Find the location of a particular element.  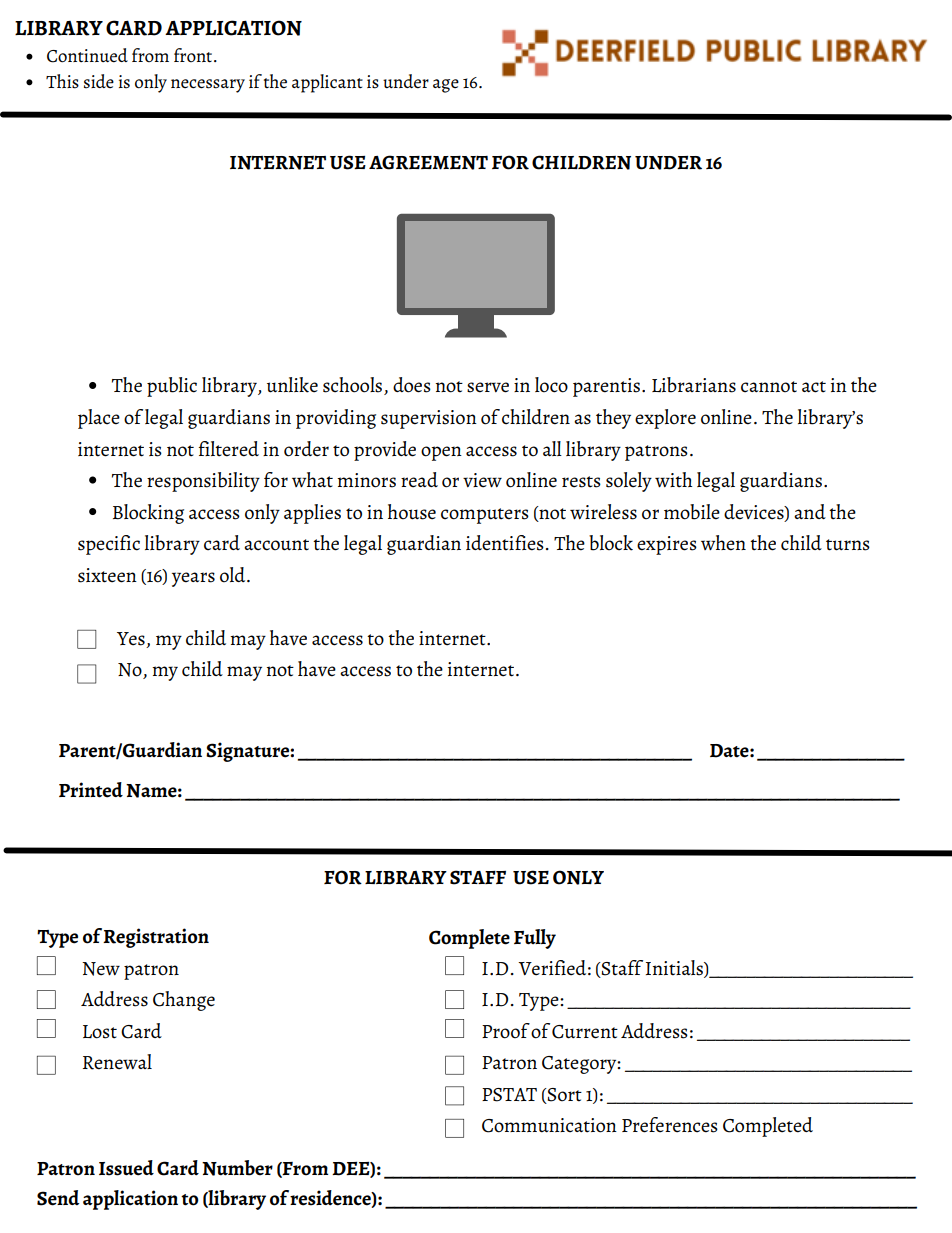

Fully is located at coordinates (535, 939).
